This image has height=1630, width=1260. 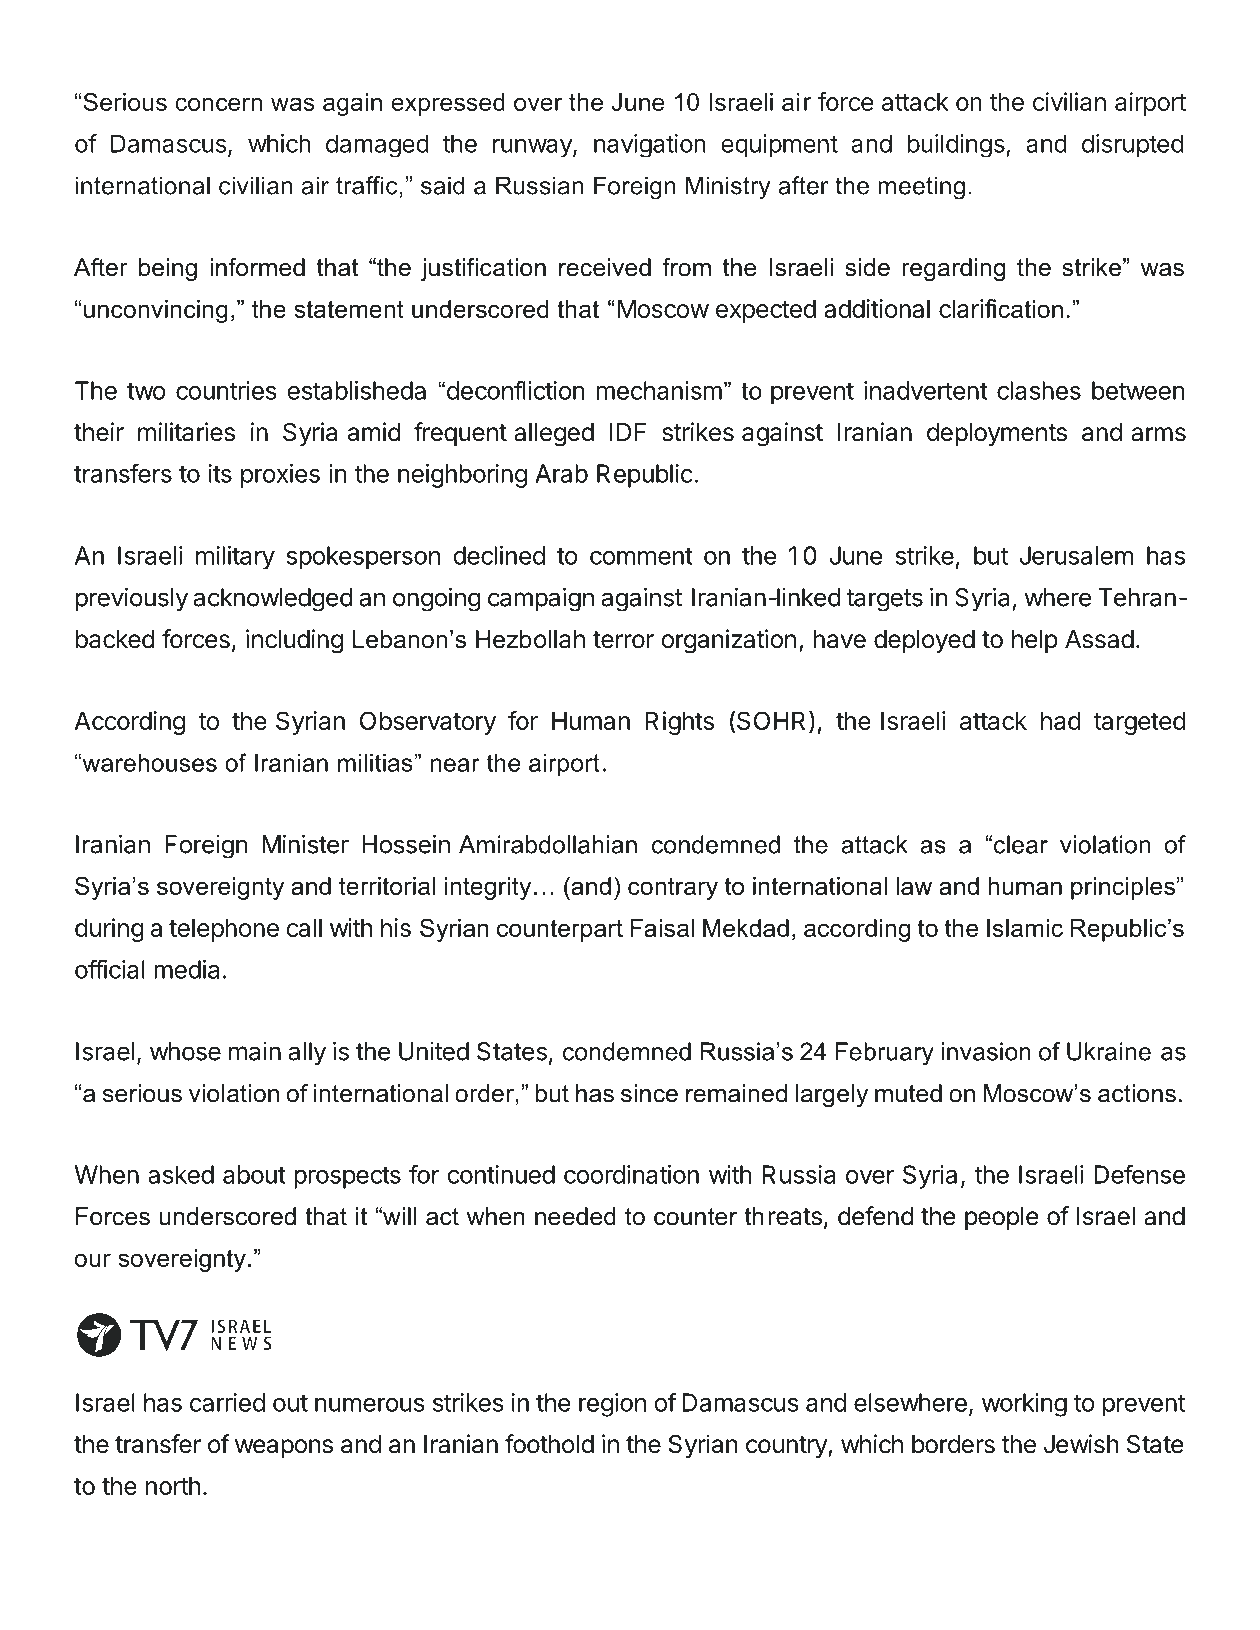 I want to click on concern, so click(x=218, y=104).
